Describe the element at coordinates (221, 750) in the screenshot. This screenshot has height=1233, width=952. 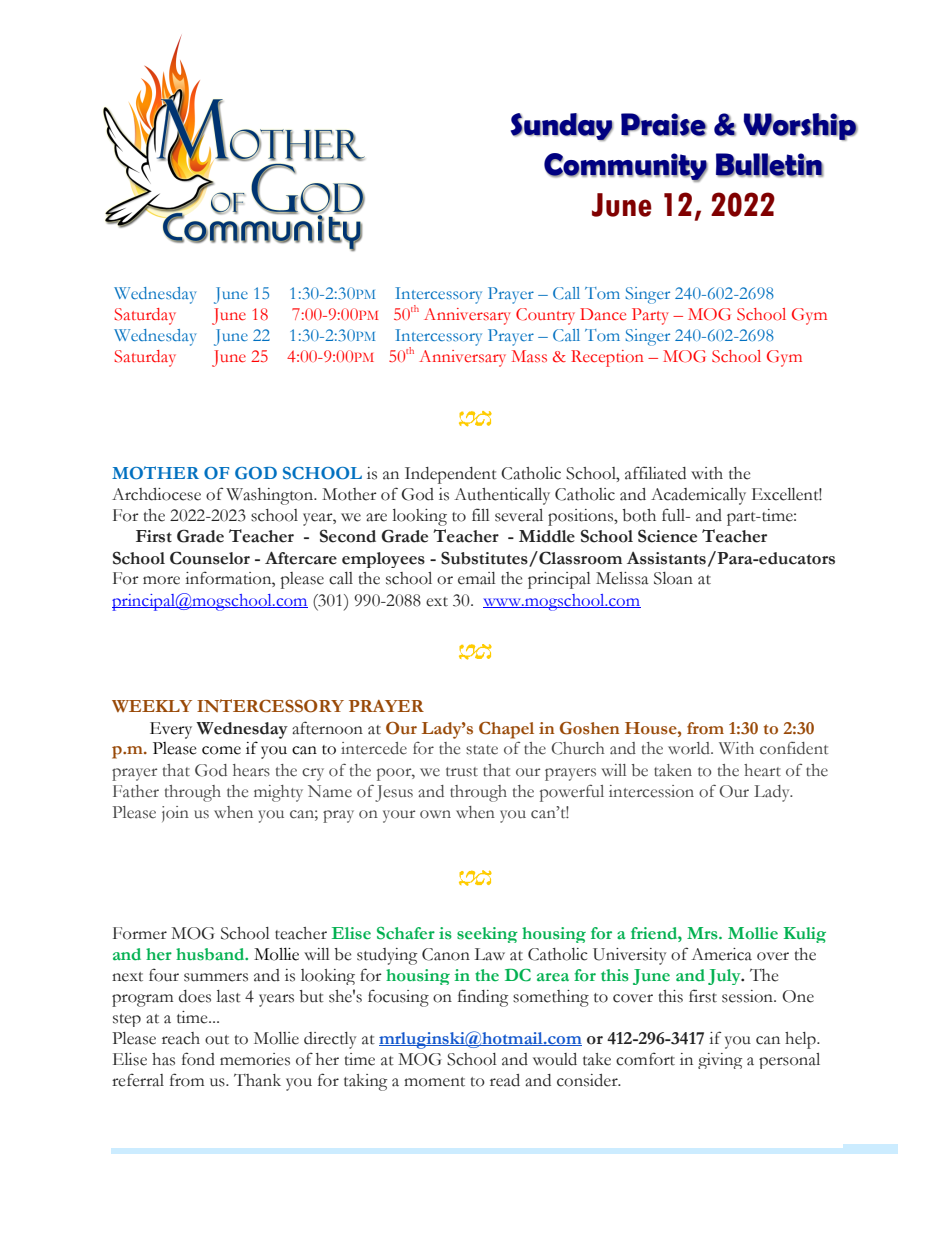
I see `come` at that location.
